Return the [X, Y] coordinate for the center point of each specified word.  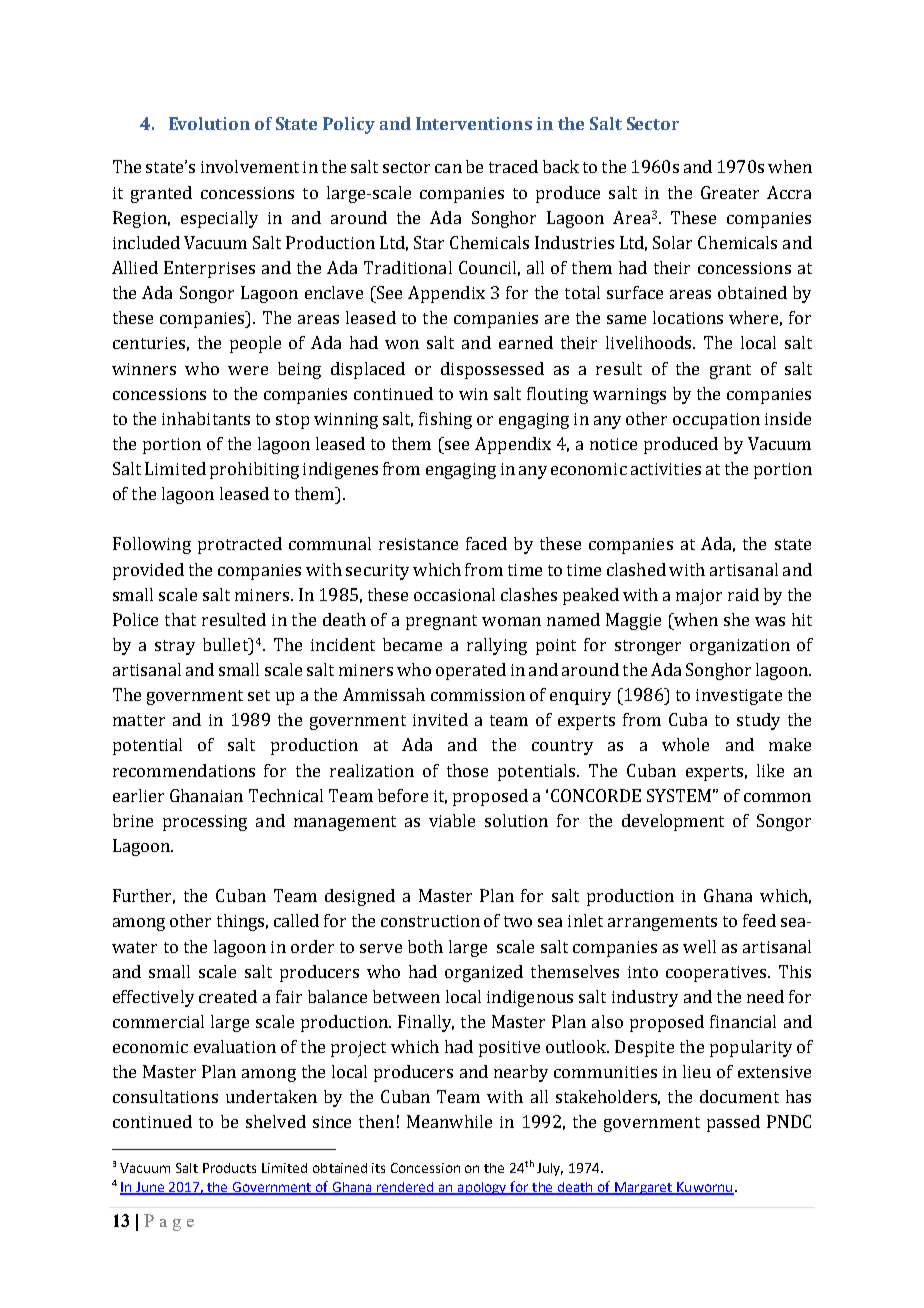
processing [205, 823]
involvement [250, 166]
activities [666, 469]
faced [486, 543]
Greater [730, 192]
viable [452, 820]
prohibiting [254, 470]
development [673, 822]
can [448, 168]
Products [229, 1168]
